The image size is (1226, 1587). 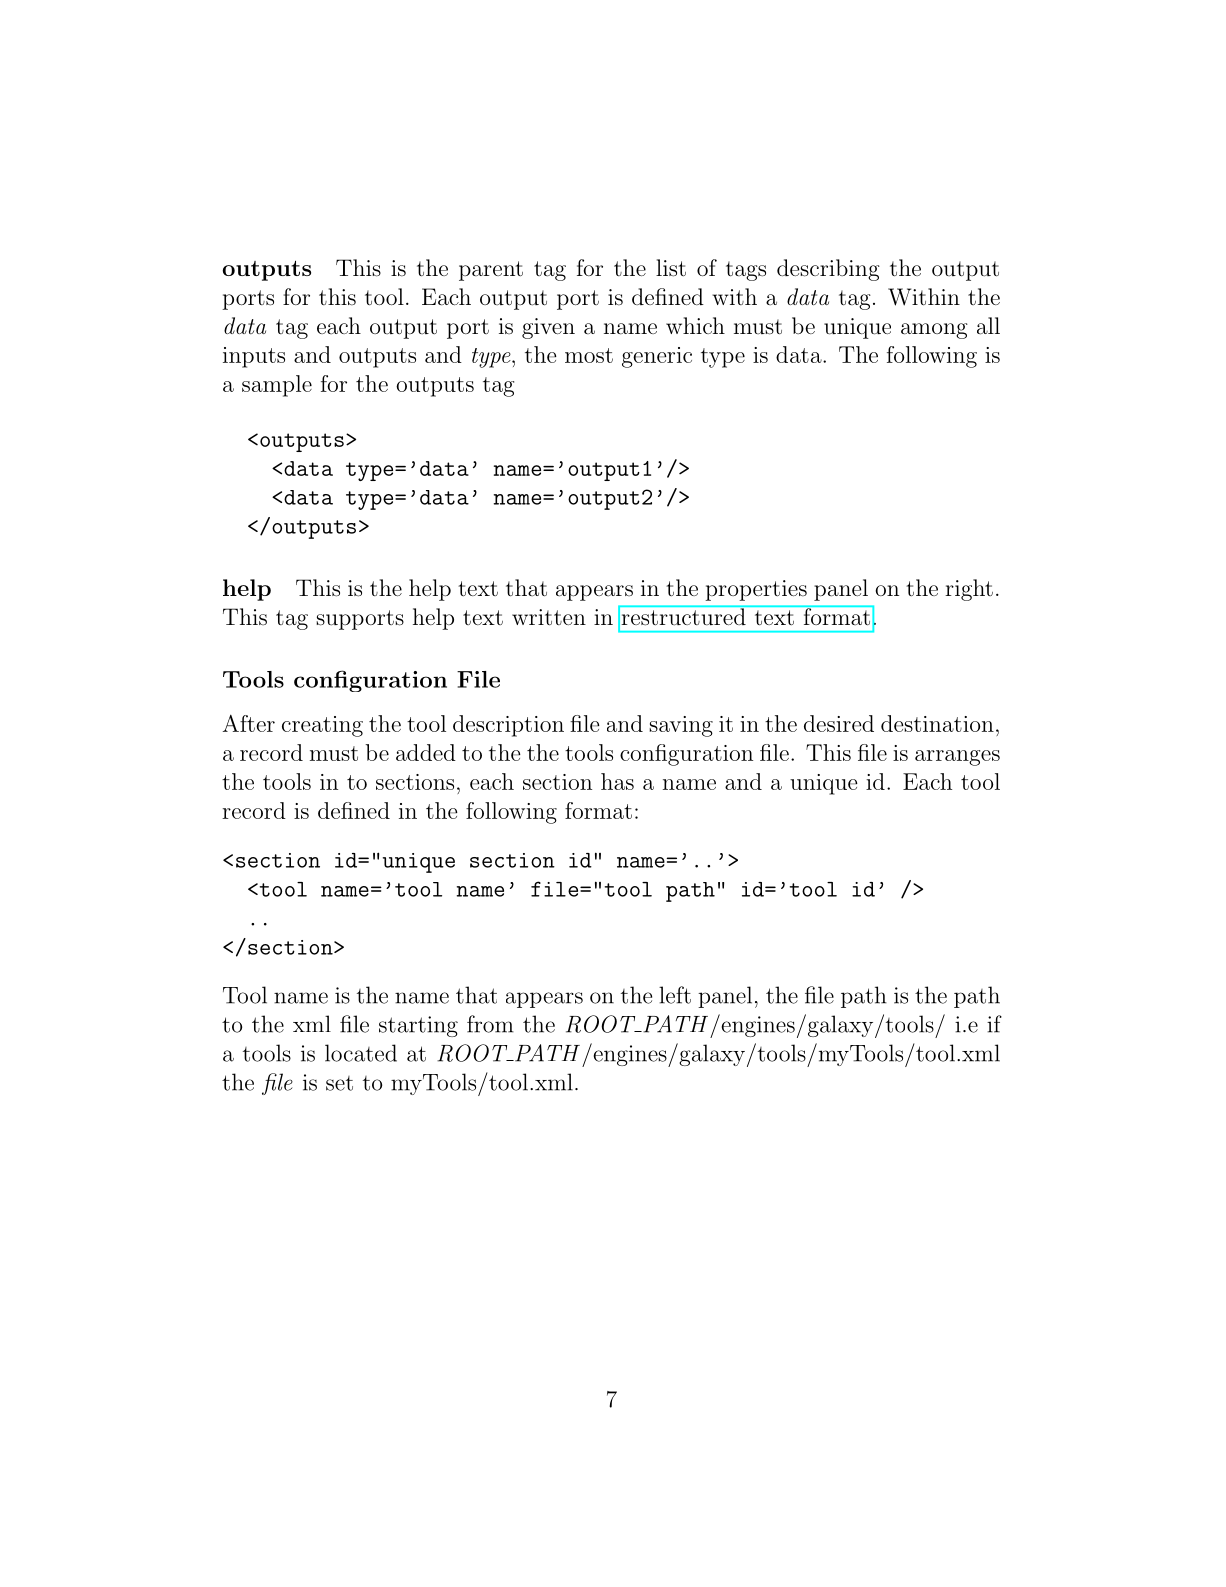 I want to click on generic, so click(x=657, y=357).
